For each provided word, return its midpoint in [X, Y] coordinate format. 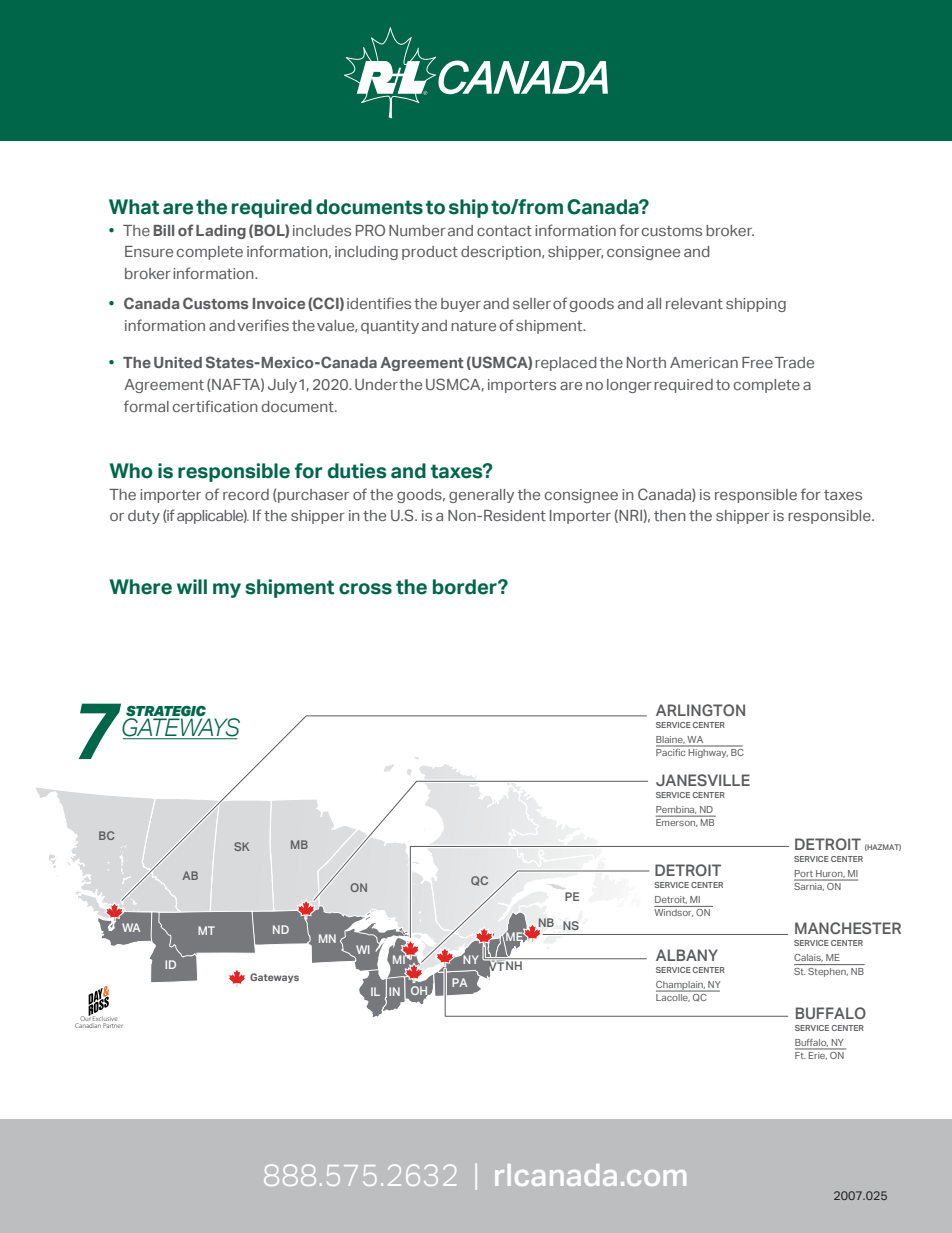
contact [504, 231]
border [466, 587]
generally [481, 496]
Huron [829, 873]
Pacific [672, 751]
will [192, 586]
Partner [113, 1025]
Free [757, 362]
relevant [694, 303]
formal [146, 406]
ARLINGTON [700, 710]
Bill [164, 230]
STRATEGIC [166, 712]
